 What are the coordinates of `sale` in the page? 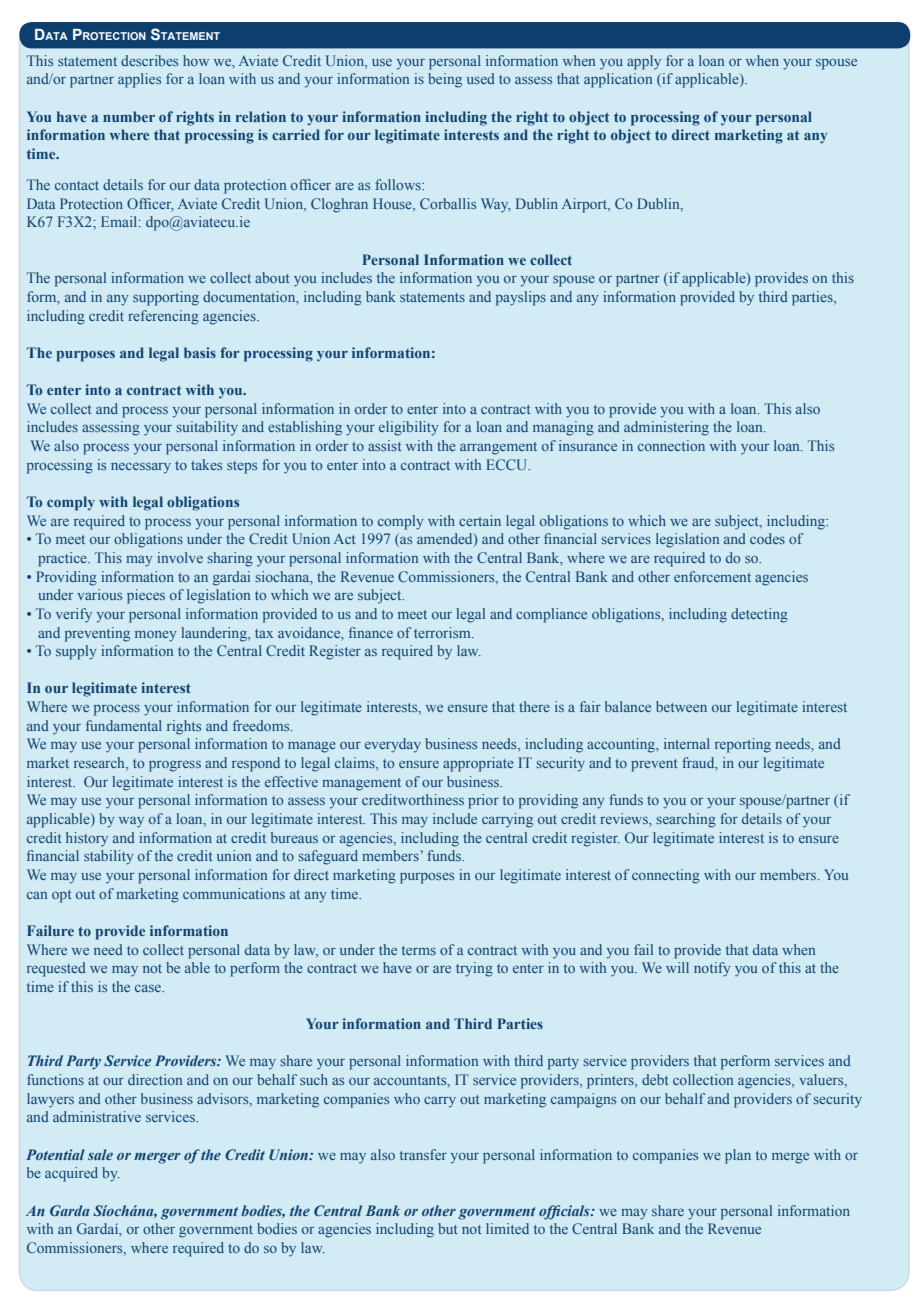 It's located at (100, 1154).
